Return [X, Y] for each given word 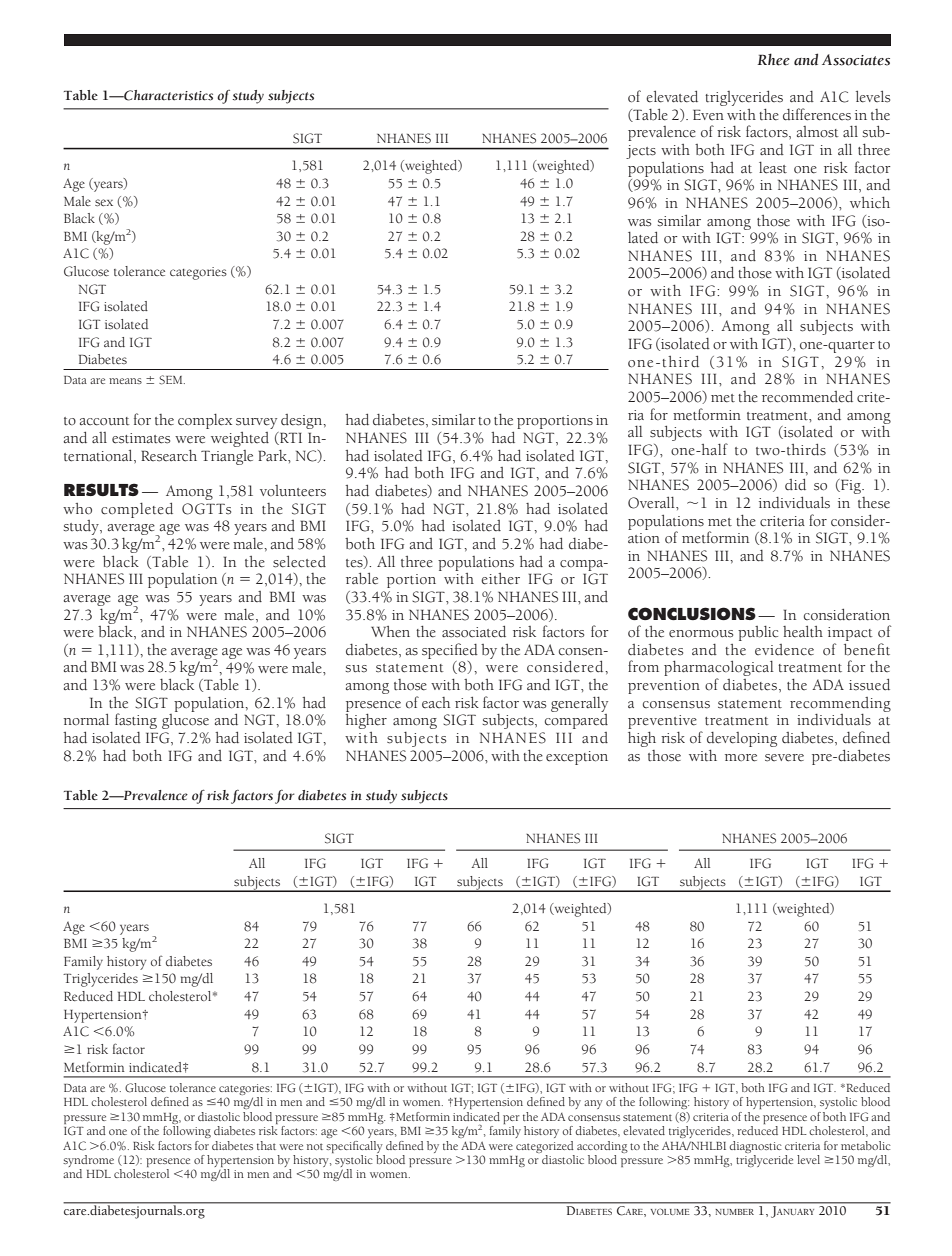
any [593, 1104]
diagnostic [755, 1147]
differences [817, 114]
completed [137, 510]
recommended [807, 397]
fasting [136, 721]
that [266, 1145]
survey [256, 423]
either [500, 579]
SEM [172, 380]
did [795, 485]
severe [784, 758]
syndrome [88, 1162]
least [773, 168]
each [436, 702]
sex [104, 202]
